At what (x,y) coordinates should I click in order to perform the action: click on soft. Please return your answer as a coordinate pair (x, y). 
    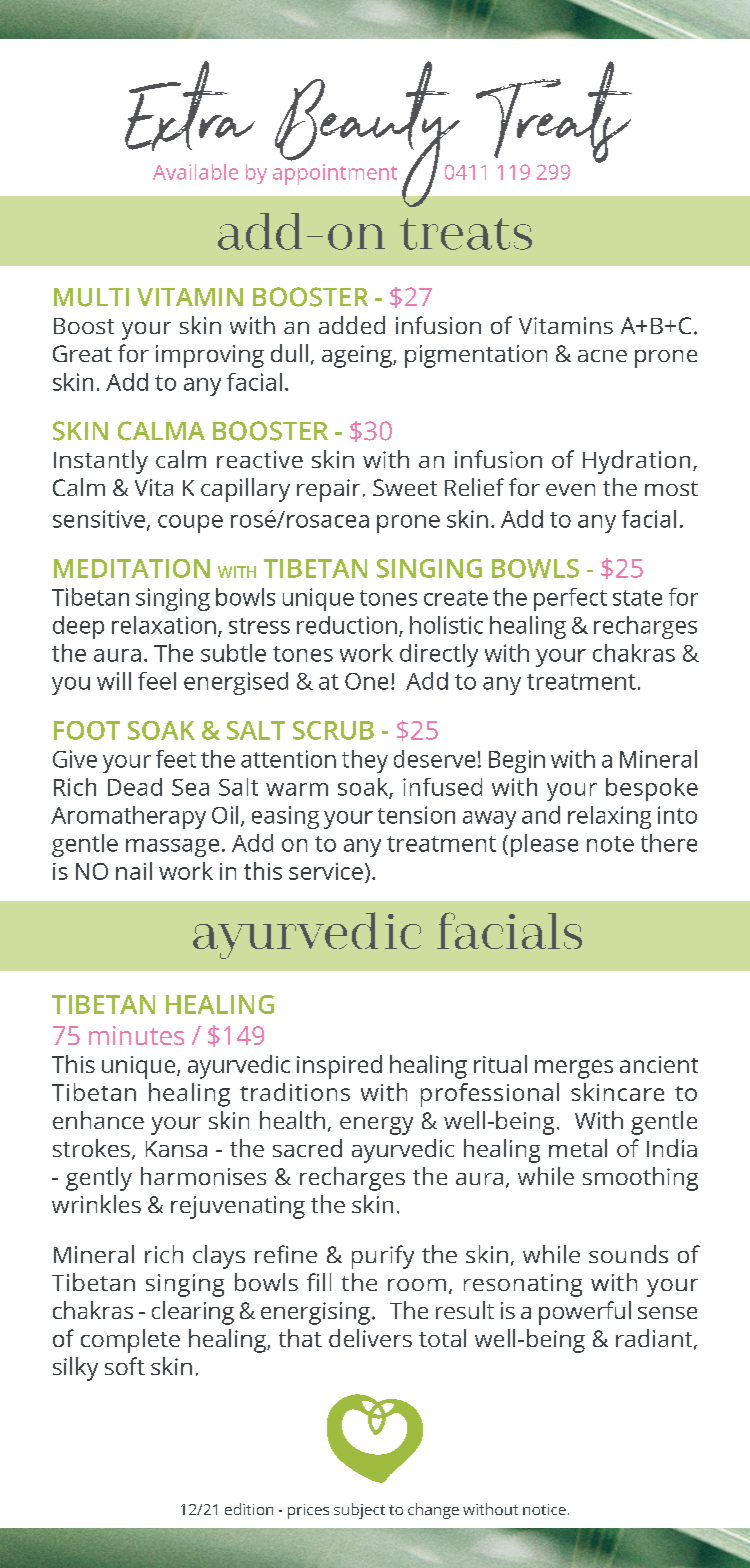
    Looking at the image, I should click on (125, 1366).
